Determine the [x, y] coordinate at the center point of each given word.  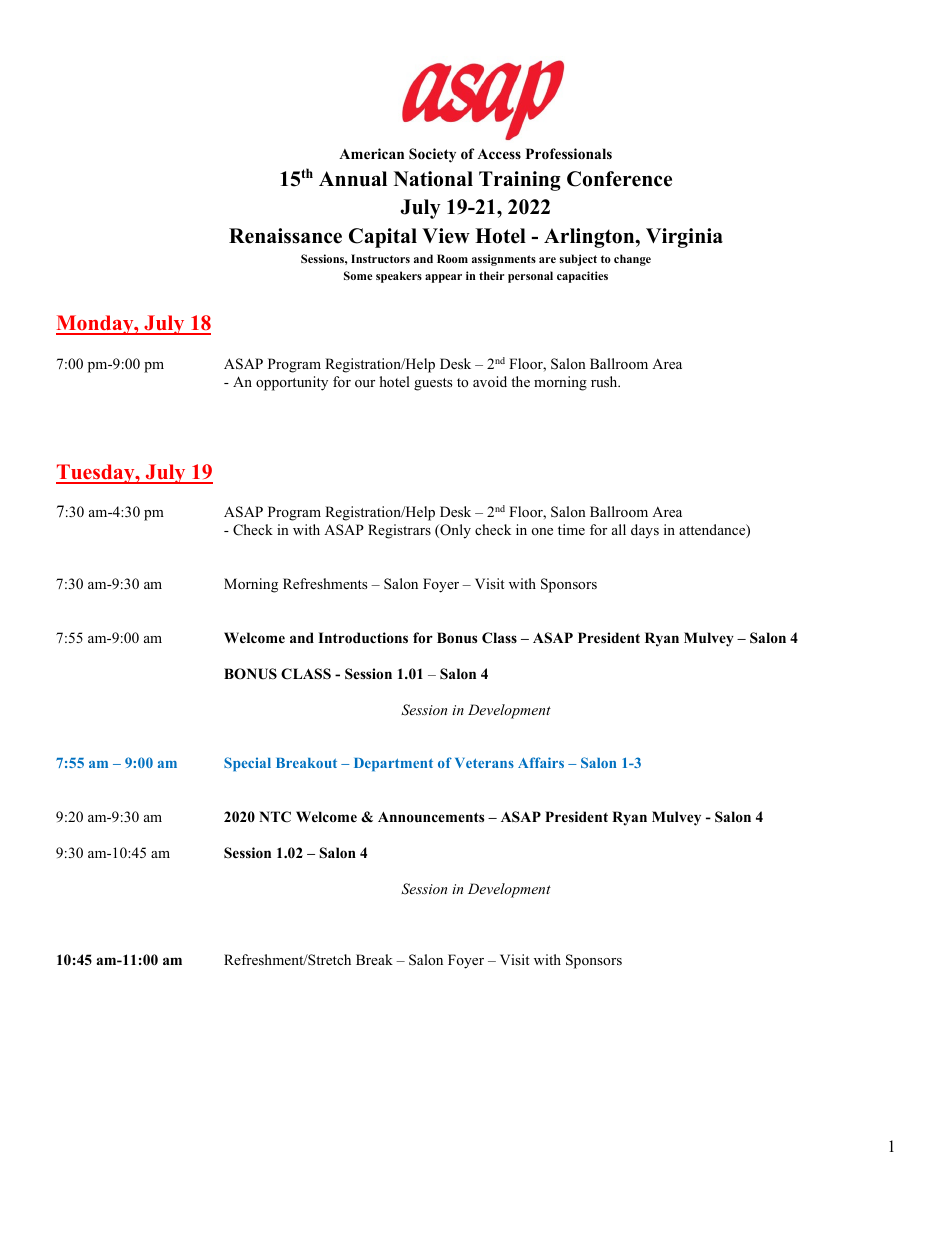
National [433, 179]
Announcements [431, 817]
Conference [619, 179]
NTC [275, 817]
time [571, 529]
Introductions [363, 638]
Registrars [399, 531]
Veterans [484, 763]
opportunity [292, 383]
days [645, 531]
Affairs [541, 762]
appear [443, 278]
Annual [353, 179]
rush [605, 381]
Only [454, 531]
